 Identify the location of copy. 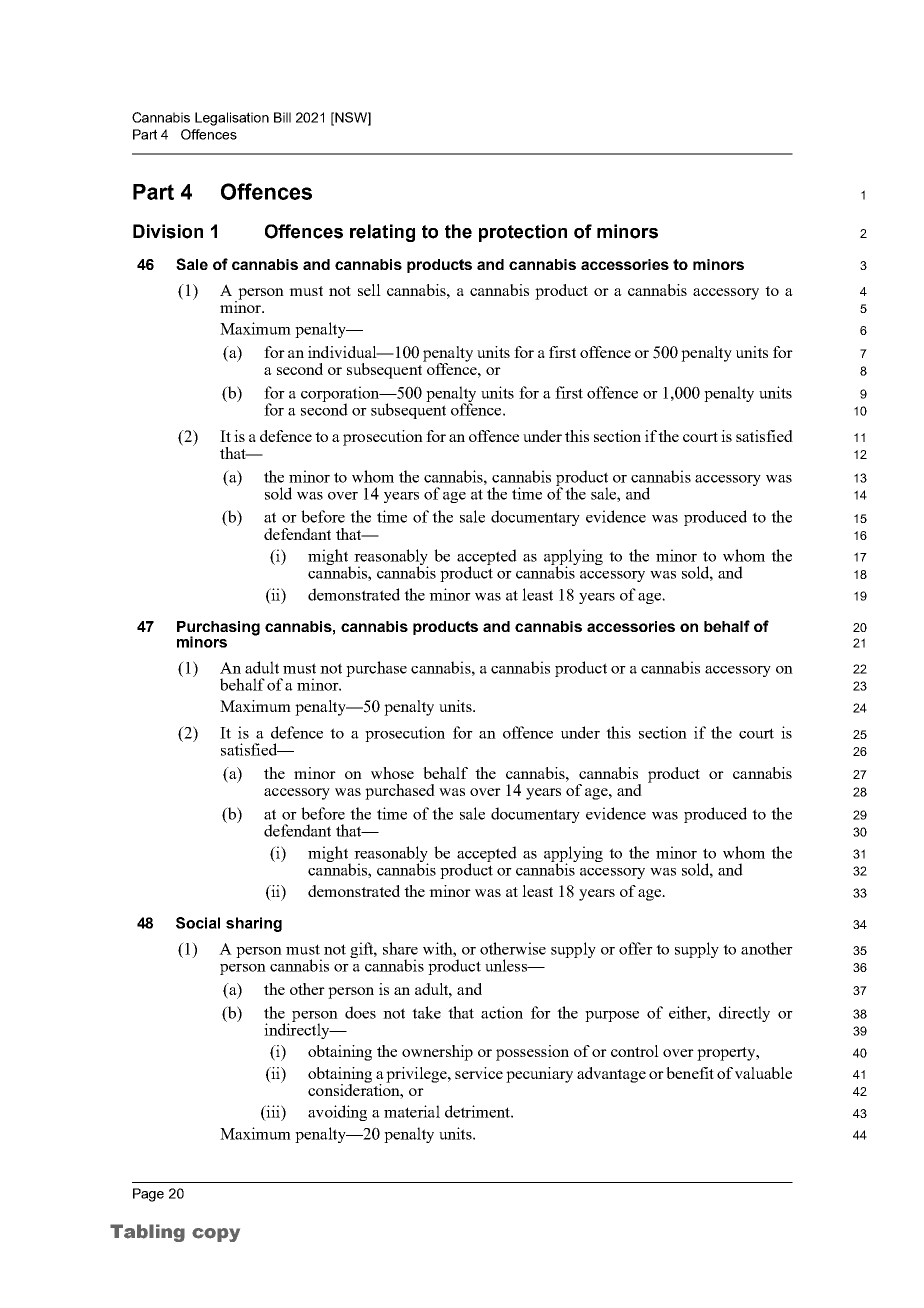
(216, 1235).
